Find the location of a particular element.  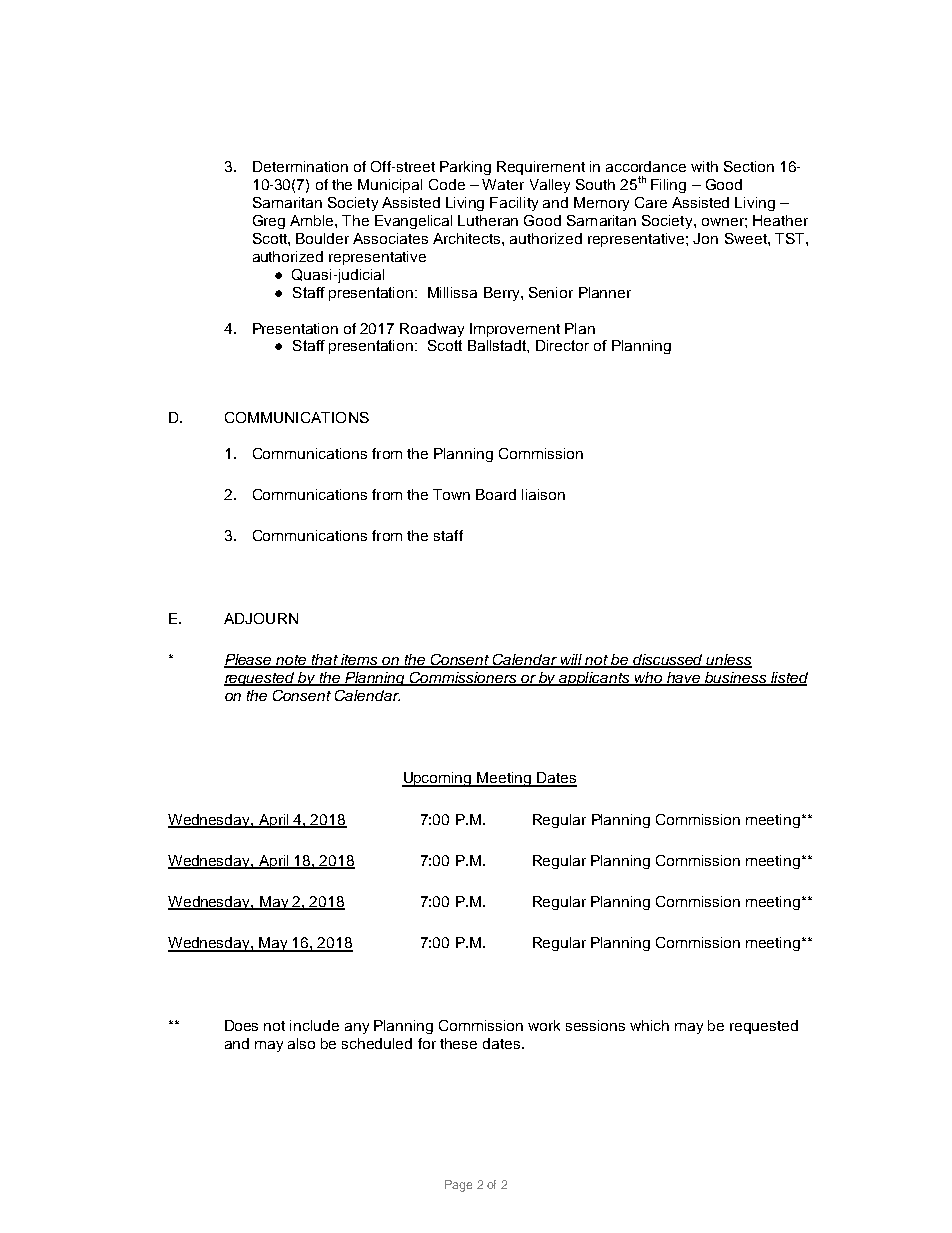

liaison is located at coordinates (543, 494).
